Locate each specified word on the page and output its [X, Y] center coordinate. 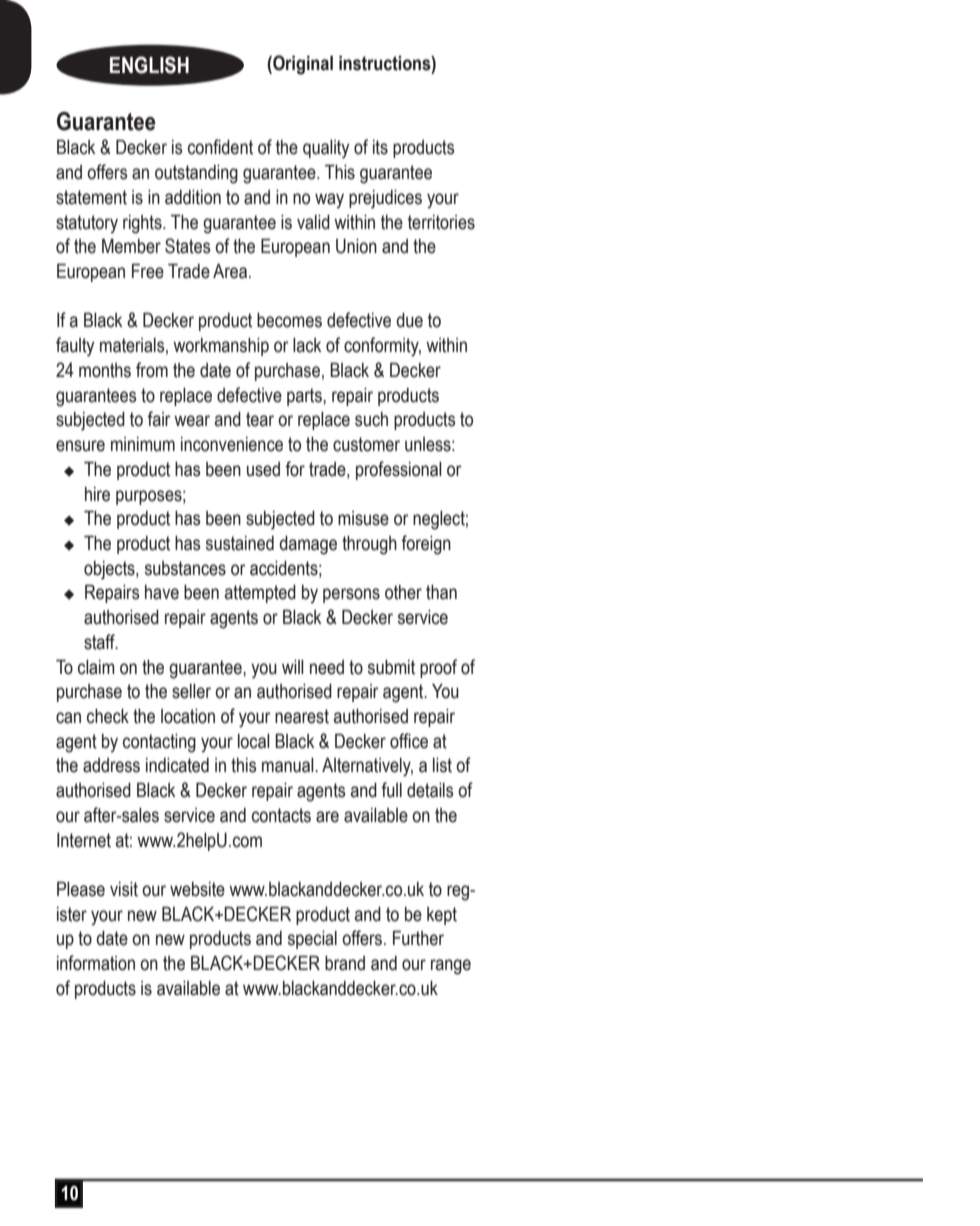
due [409, 320]
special [312, 940]
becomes [289, 320]
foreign [426, 545]
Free [148, 271]
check [108, 716]
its [380, 147]
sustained [240, 543]
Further [418, 938]
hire [97, 494]
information [96, 963]
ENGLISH [149, 65]
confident [220, 147]
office [409, 741]
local [253, 741]
